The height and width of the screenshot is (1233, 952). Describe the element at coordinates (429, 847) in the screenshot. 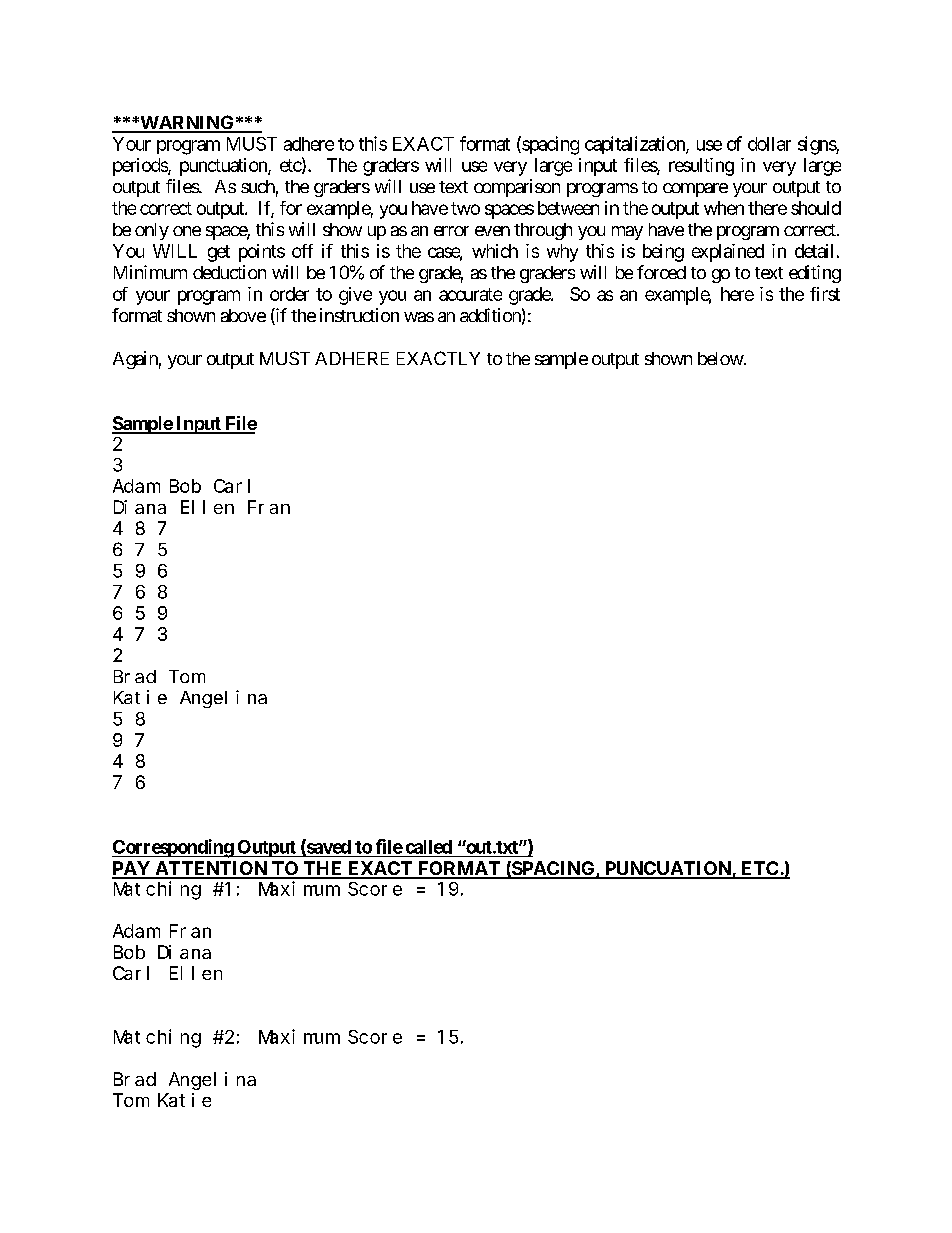

I see `called` at that location.
